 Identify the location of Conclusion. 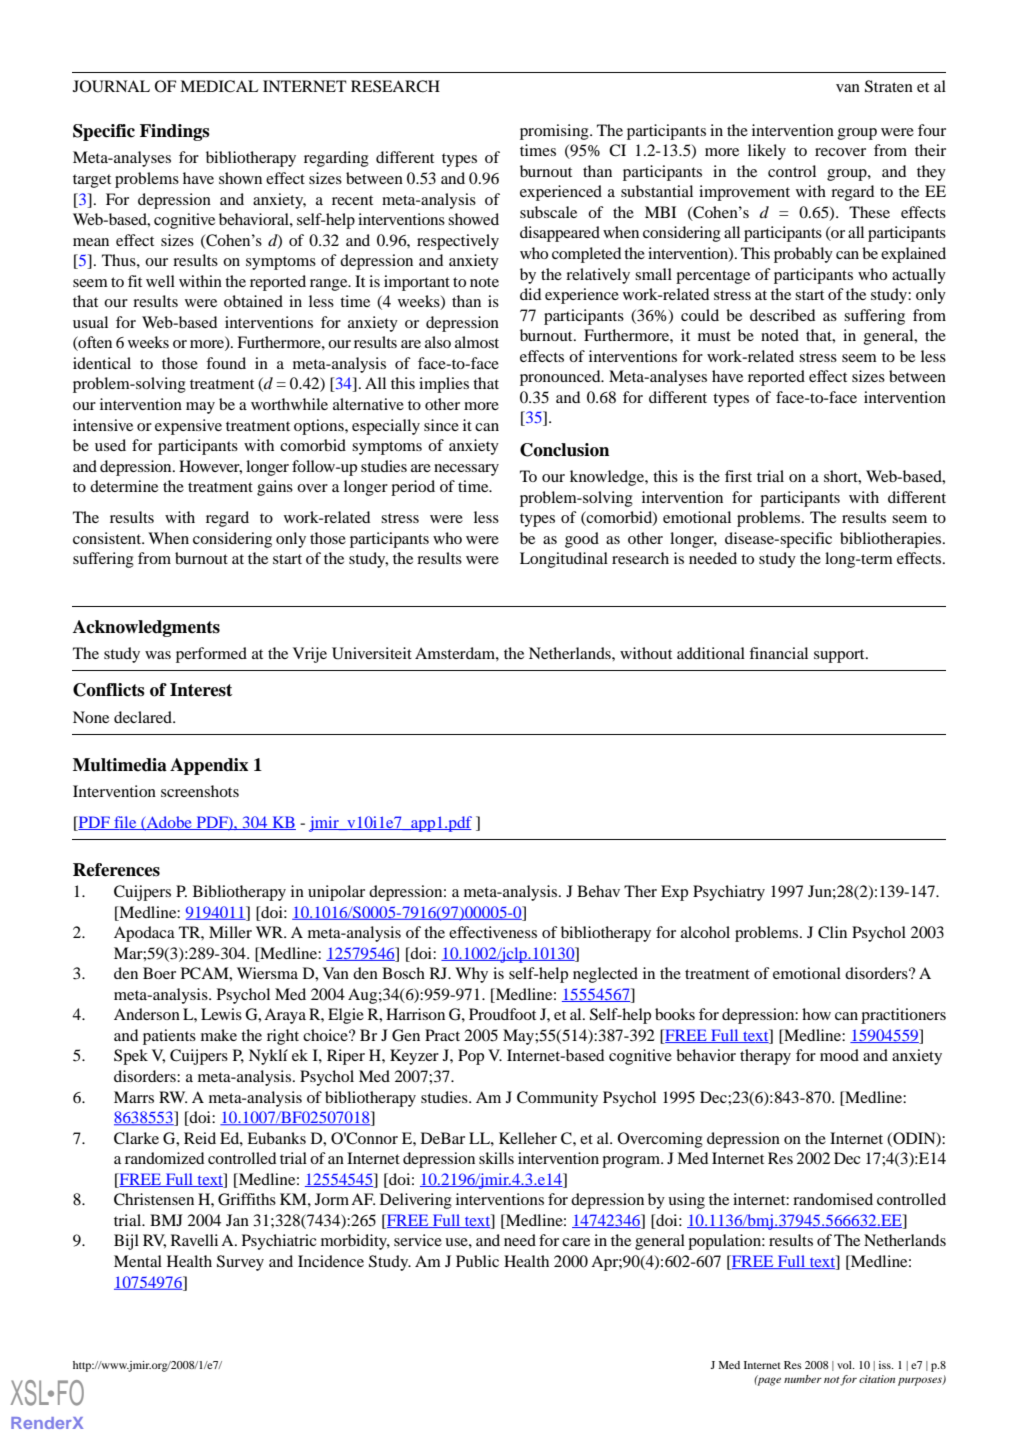
(564, 450).
